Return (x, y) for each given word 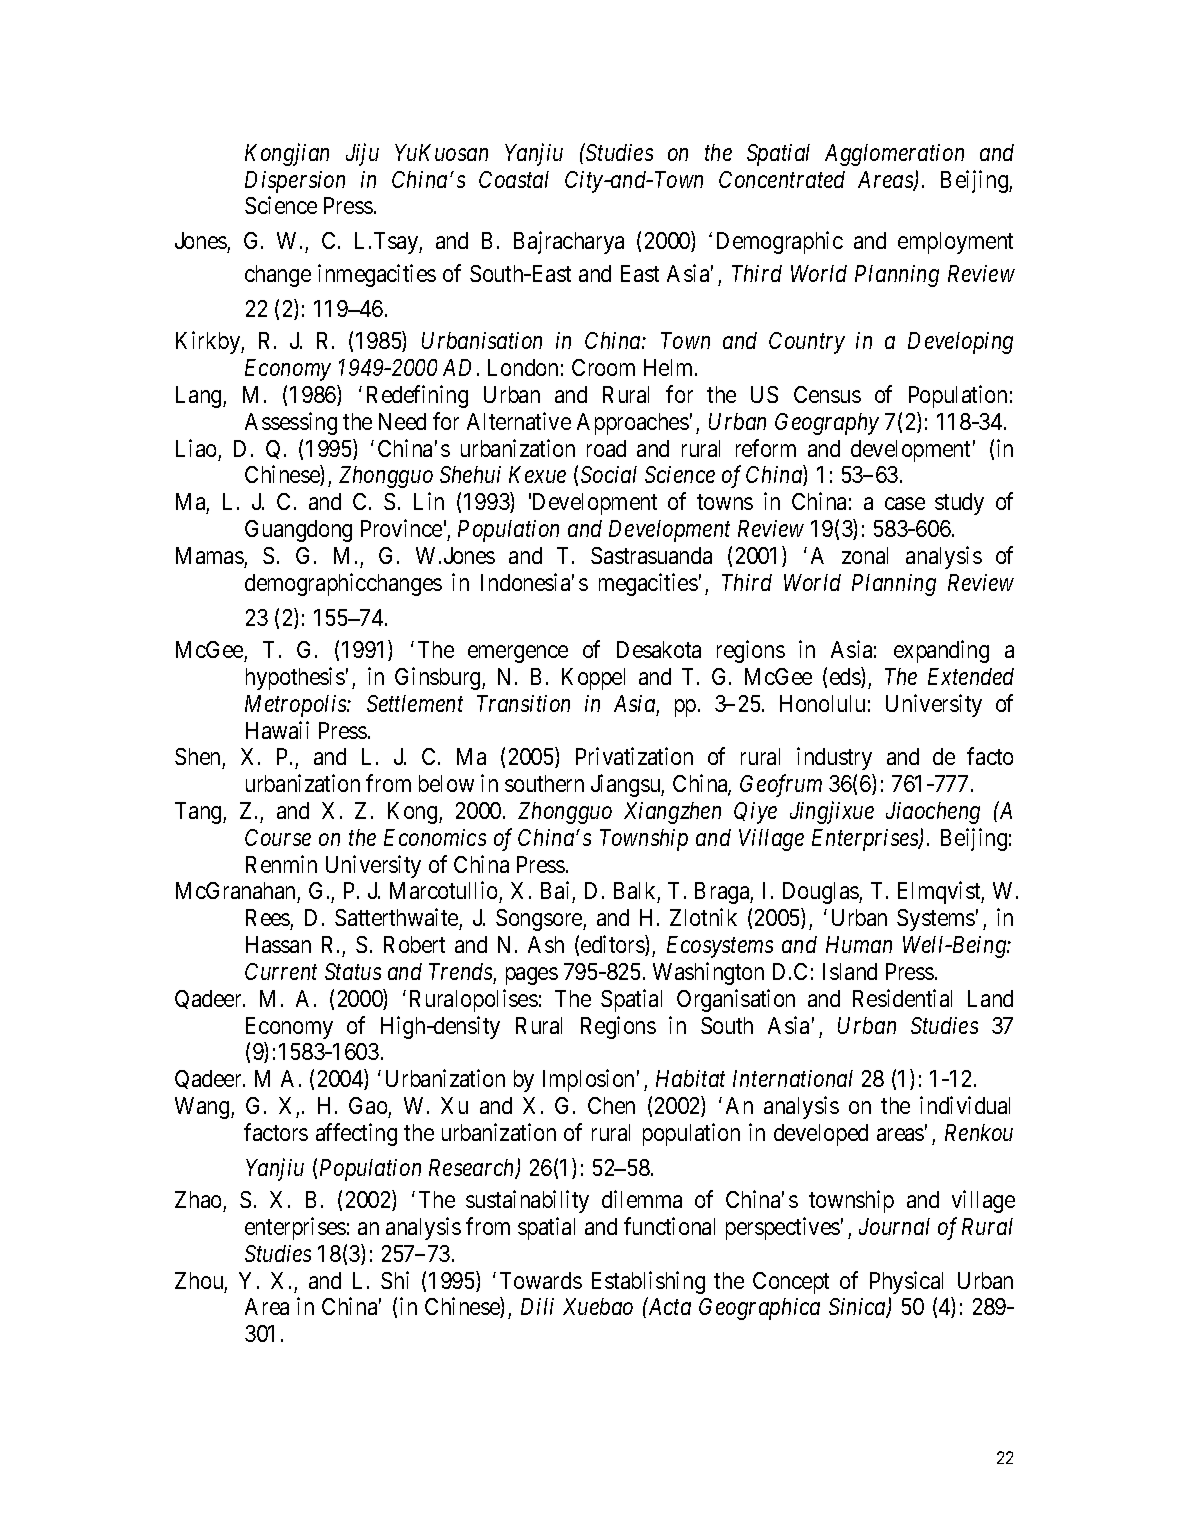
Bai (557, 892)
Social (609, 474)
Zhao (198, 1199)
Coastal (514, 179)
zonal (865, 555)
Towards (541, 1280)
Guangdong (298, 531)
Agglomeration (894, 155)
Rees (268, 917)
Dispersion (295, 182)
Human (859, 944)
